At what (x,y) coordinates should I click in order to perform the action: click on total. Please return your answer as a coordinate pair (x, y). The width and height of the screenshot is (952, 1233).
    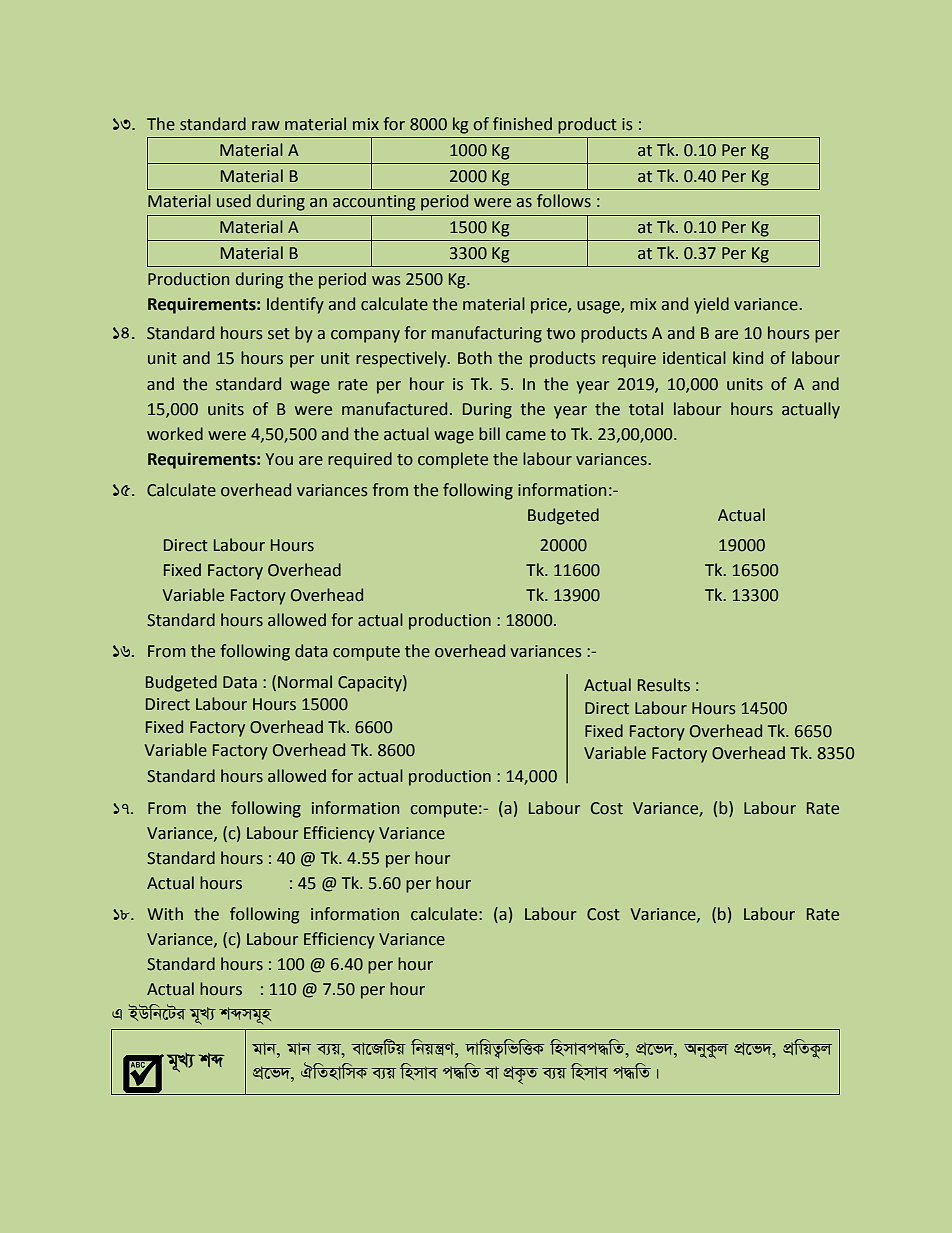
    Looking at the image, I should click on (646, 409).
